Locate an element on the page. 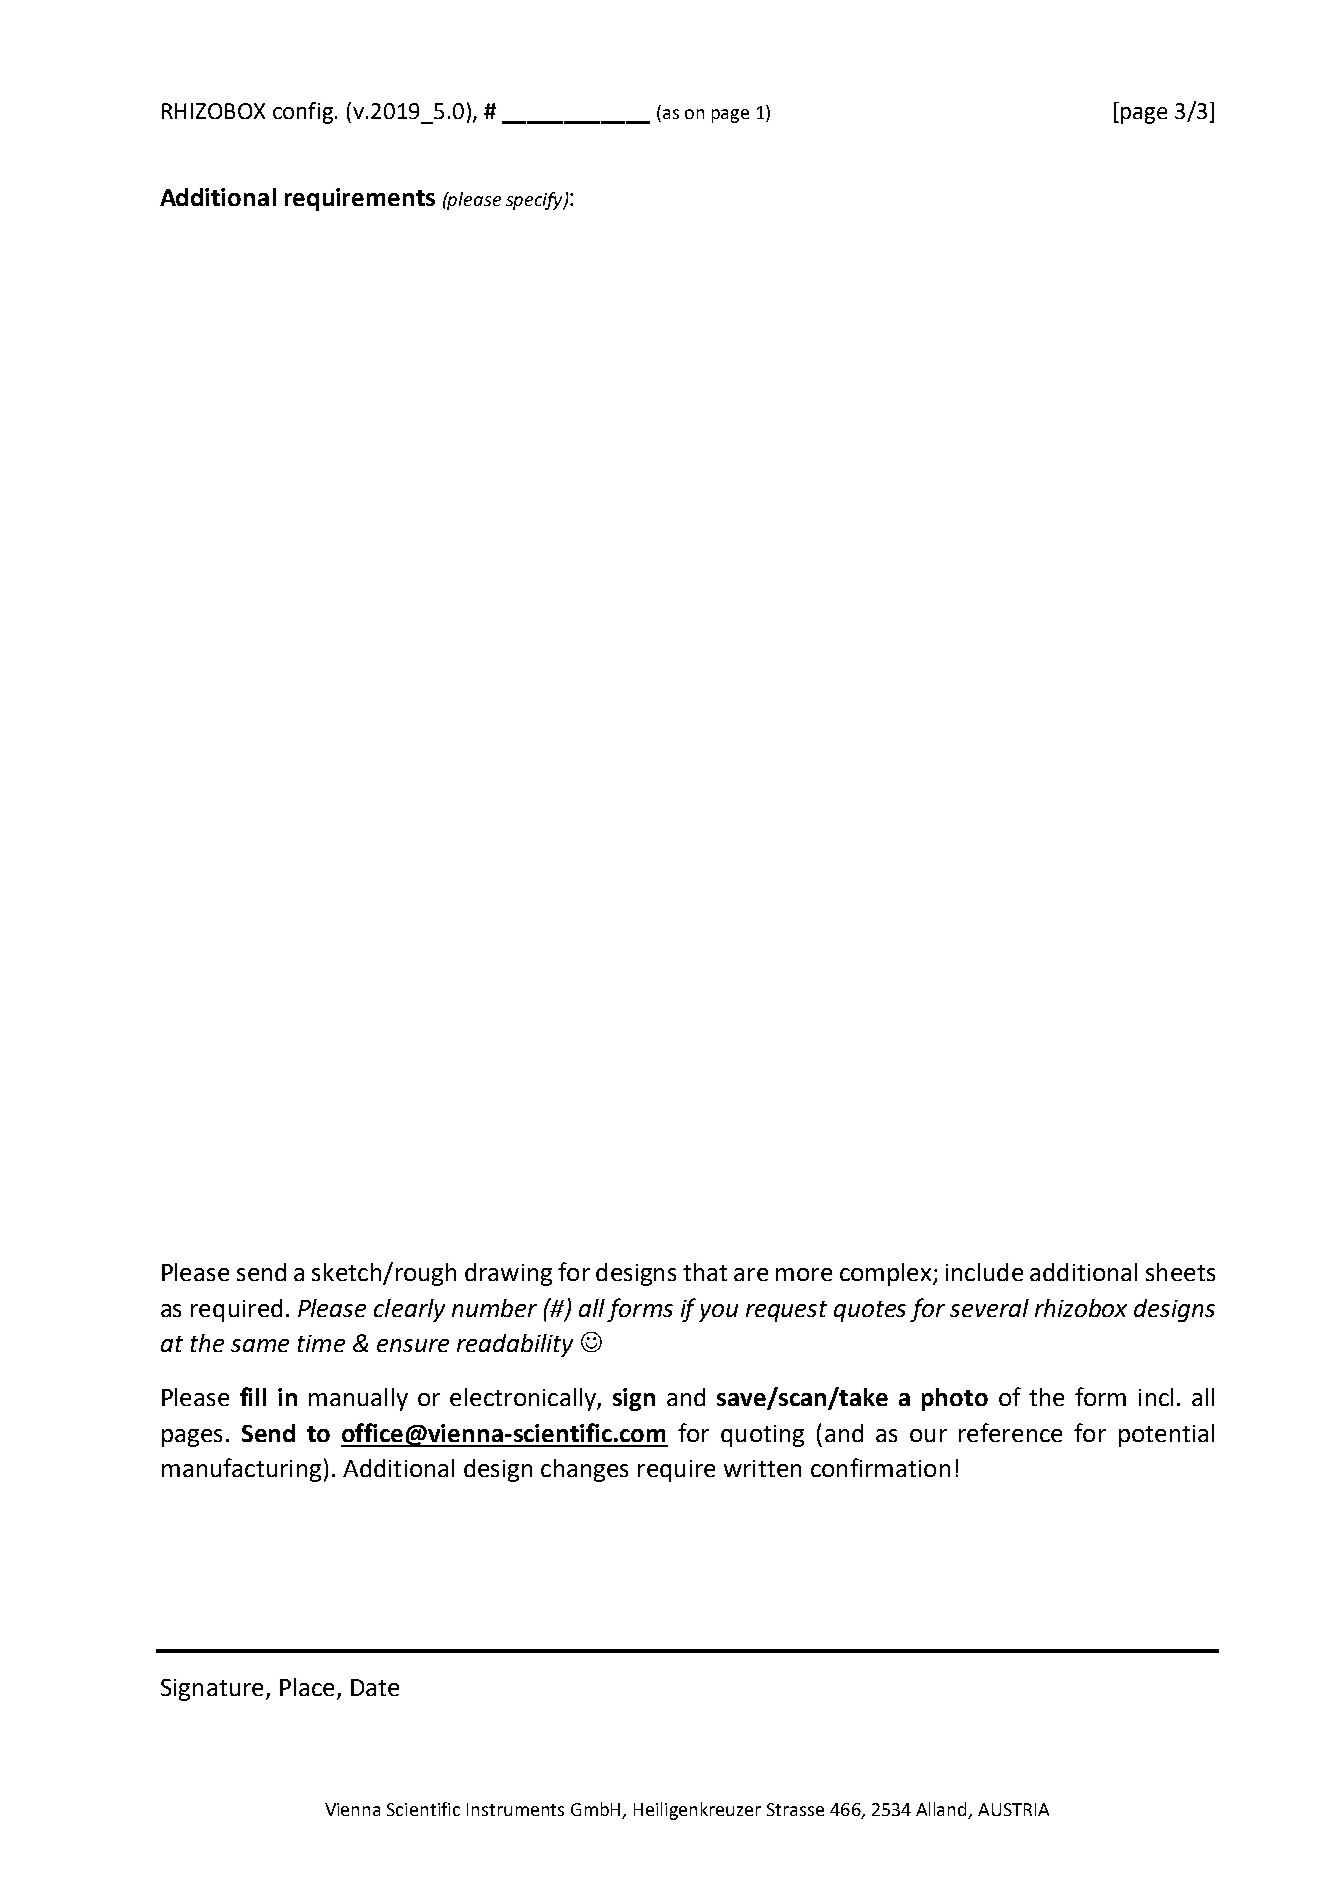 This image has width=1344, height=1901. config is located at coordinates (303, 113).
